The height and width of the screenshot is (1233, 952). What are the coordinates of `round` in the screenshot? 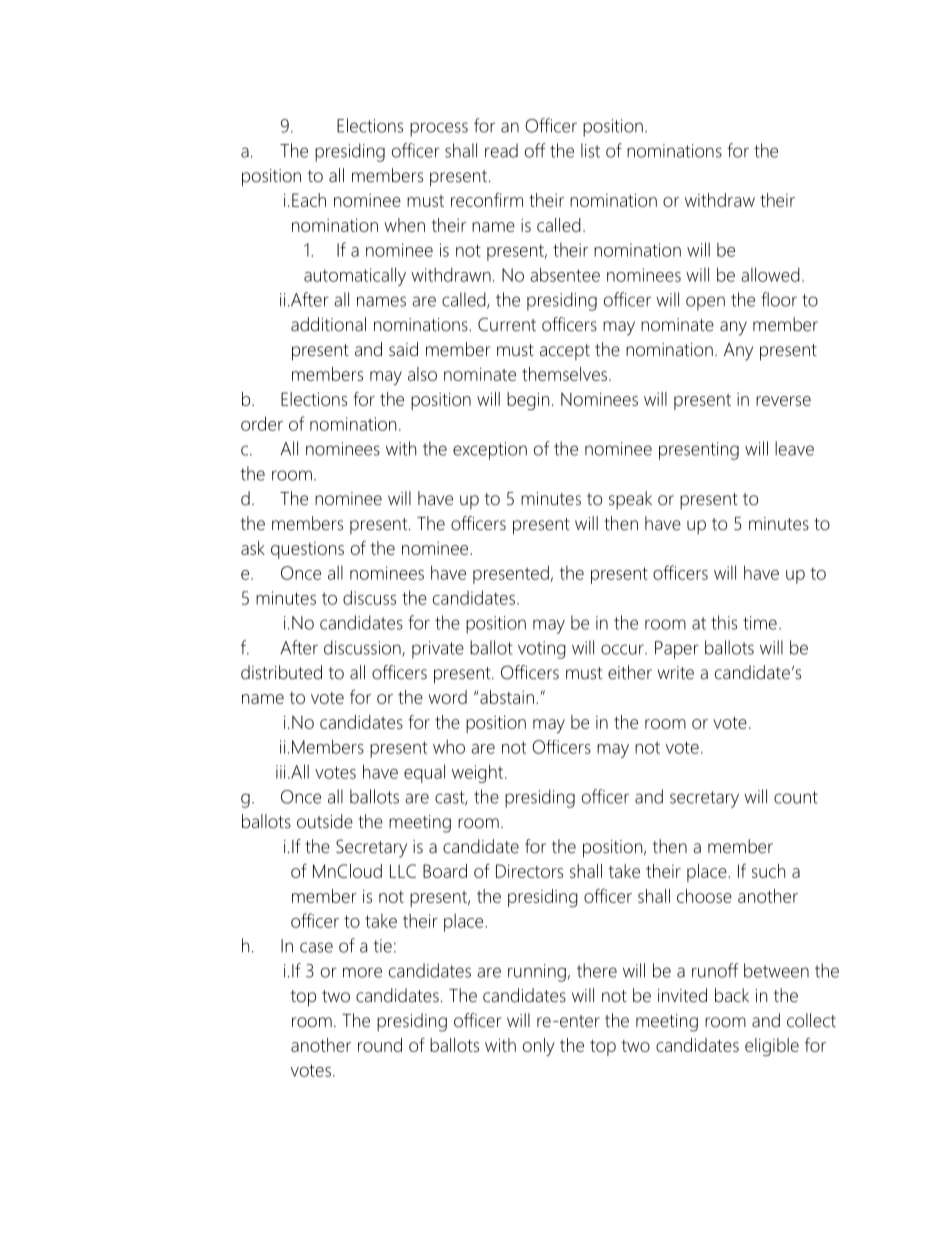 It's located at (380, 1045).
